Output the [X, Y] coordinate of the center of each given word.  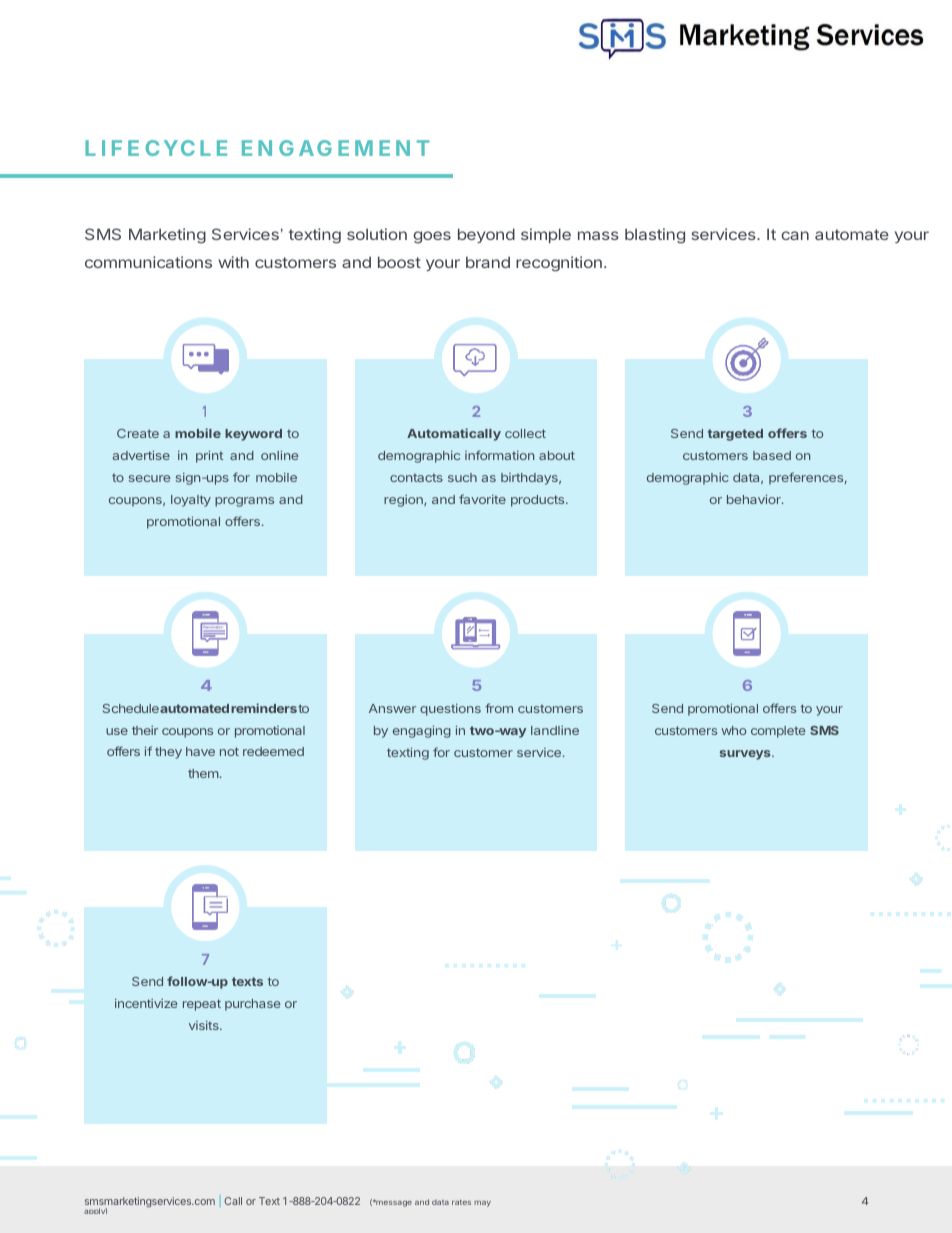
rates [461, 1202]
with [233, 262]
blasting [655, 236]
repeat [202, 1005]
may [482, 1203]
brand [488, 262]
